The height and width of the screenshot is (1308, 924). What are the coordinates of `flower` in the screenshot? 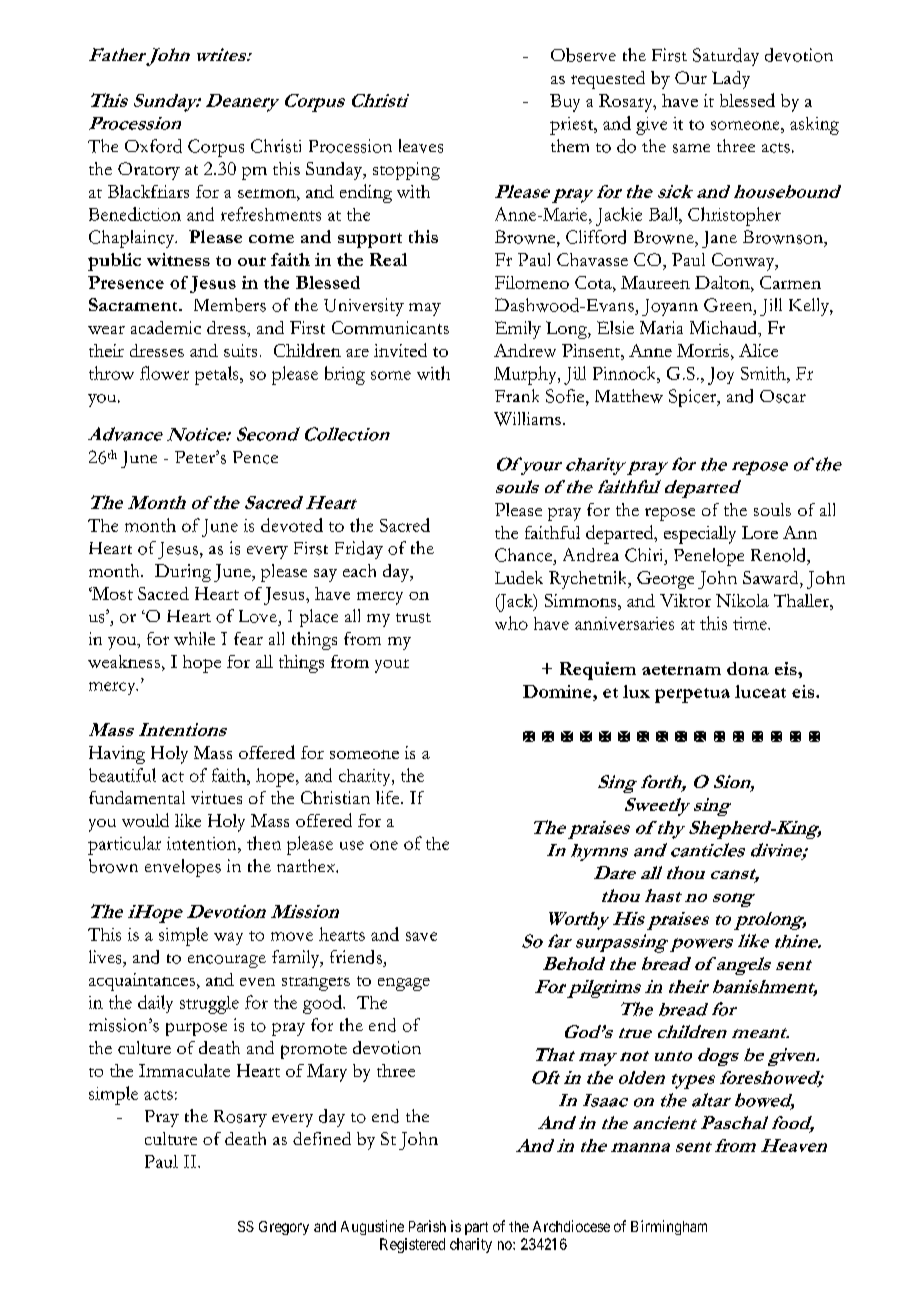 It's located at (164, 373).
